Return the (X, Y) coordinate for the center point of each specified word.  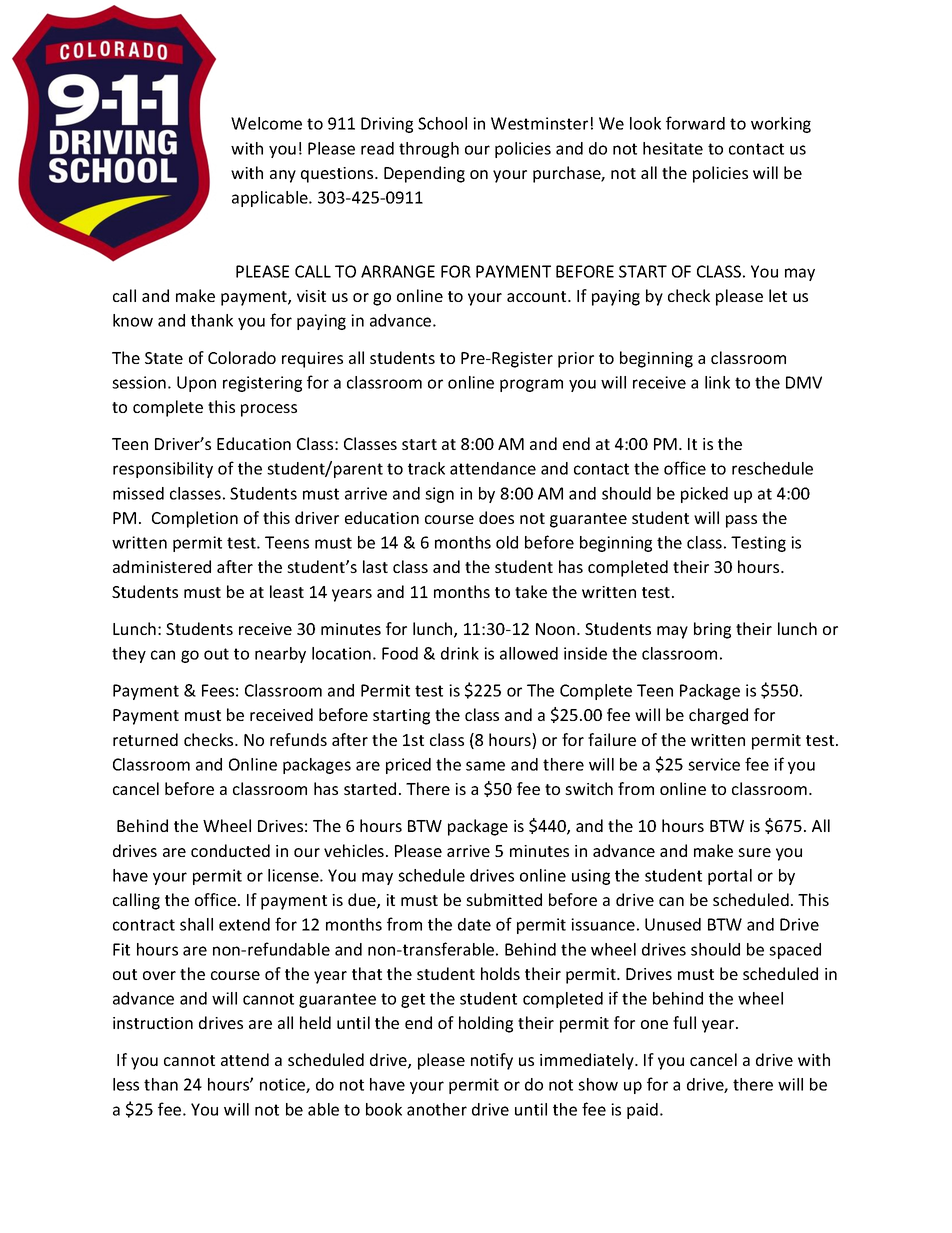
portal (730, 877)
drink (460, 653)
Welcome (266, 123)
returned (145, 739)
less (126, 1084)
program (531, 385)
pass (741, 521)
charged (718, 716)
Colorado (242, 357)
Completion (195, 519)
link (717, 382)
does (496, 517)
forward (695, 123)
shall (196, 924)
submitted (504, 899)
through (429, 150)
